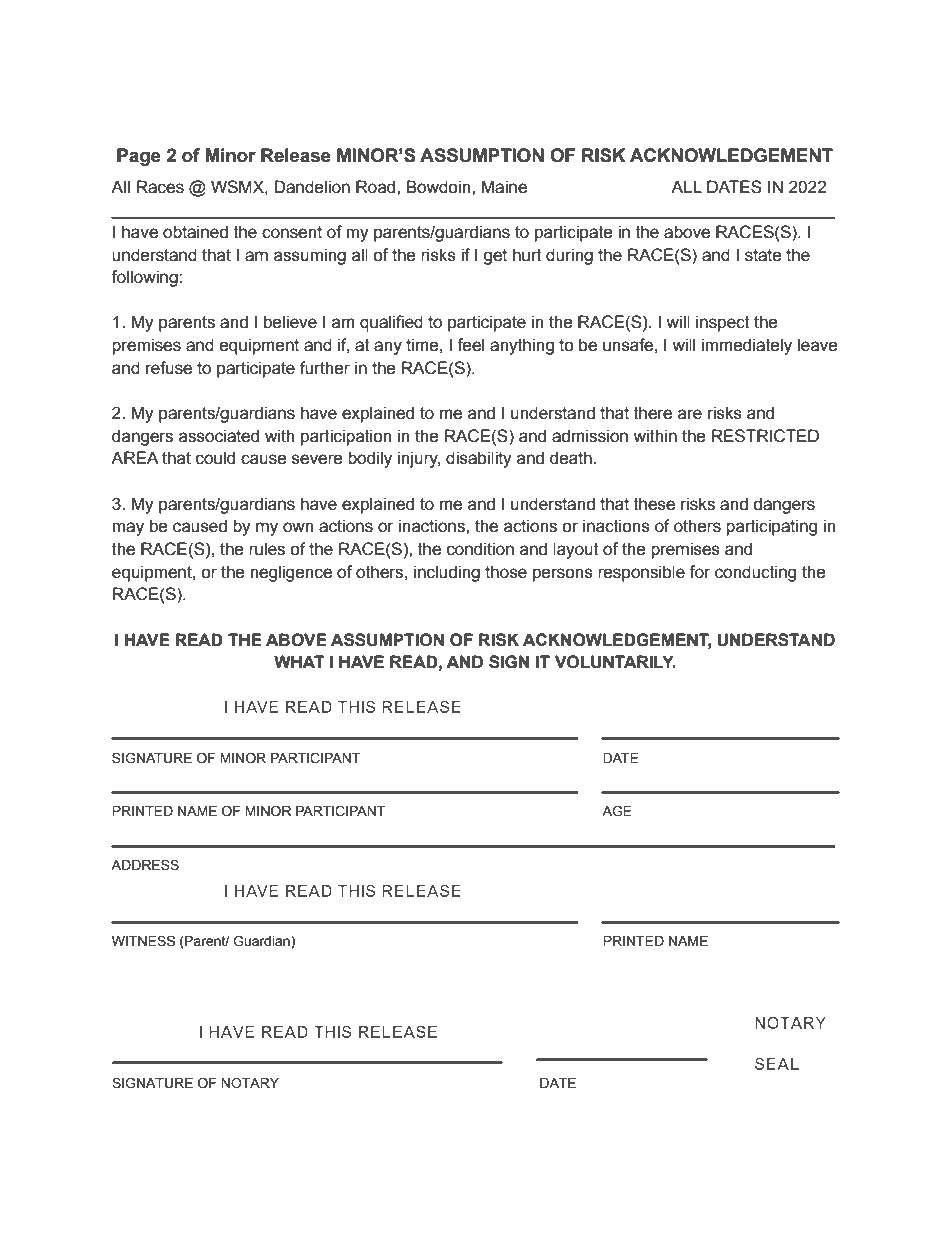 Image resolution: width=952 pixels, height=1233 pixels. What do you see at coordinates (215, 458) in the image?
I see `could` at bounding box center [215, 458].
